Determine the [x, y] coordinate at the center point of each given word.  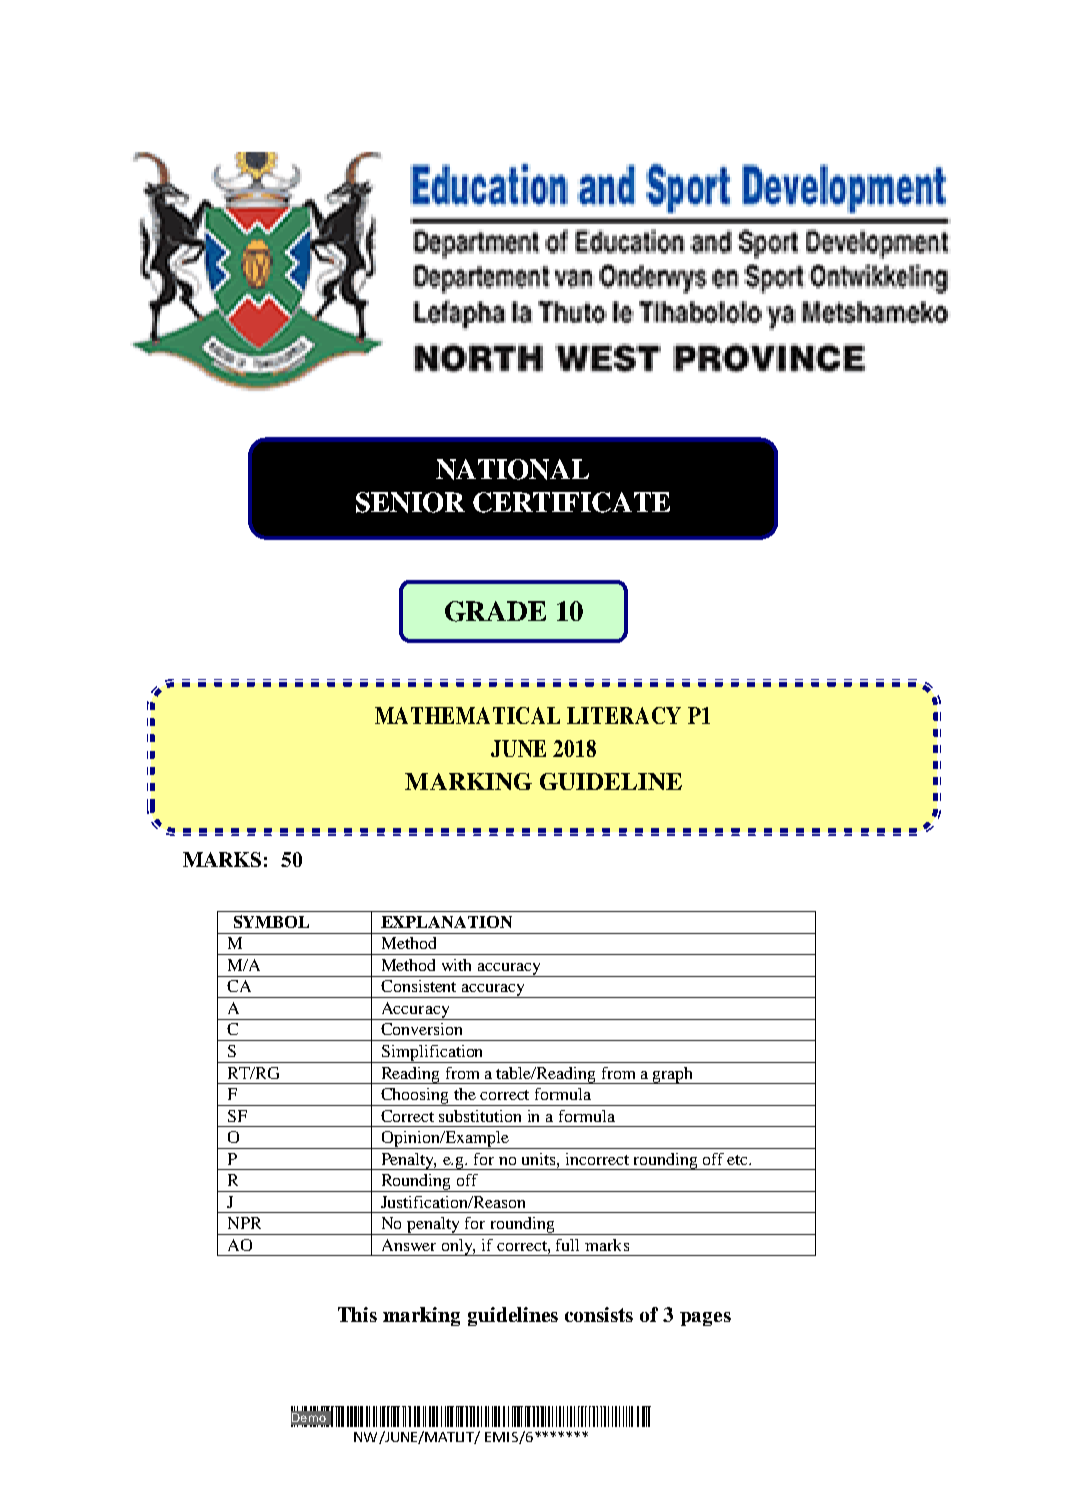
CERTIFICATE [571, 502]
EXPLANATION [446, 922]
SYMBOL [271, 921]
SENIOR [410, 502]
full [567, 1245]
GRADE [495, 611]
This [357, 1314]
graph [673, 1075]
